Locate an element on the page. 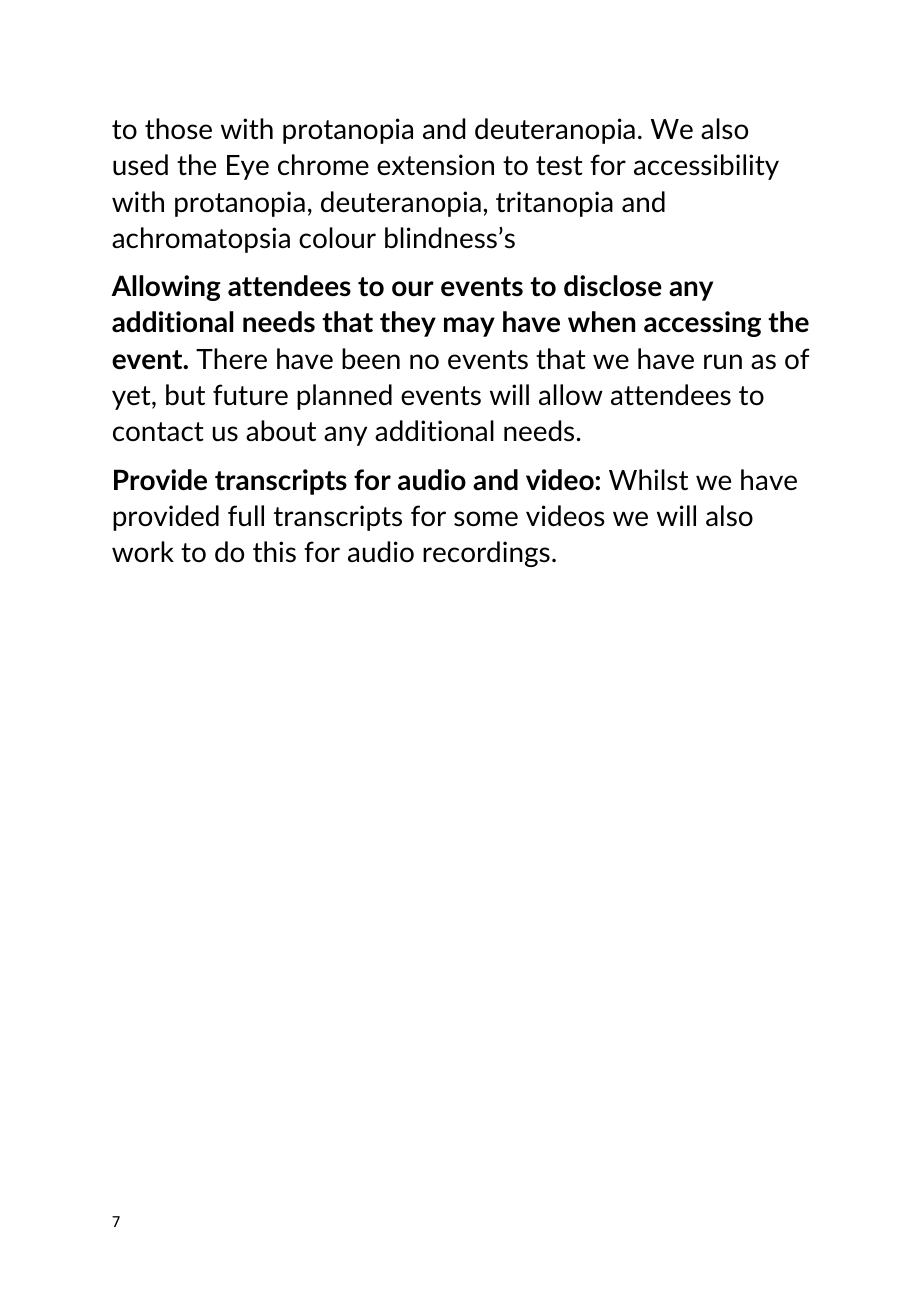  recordings is located at coordinates (486, 554).
